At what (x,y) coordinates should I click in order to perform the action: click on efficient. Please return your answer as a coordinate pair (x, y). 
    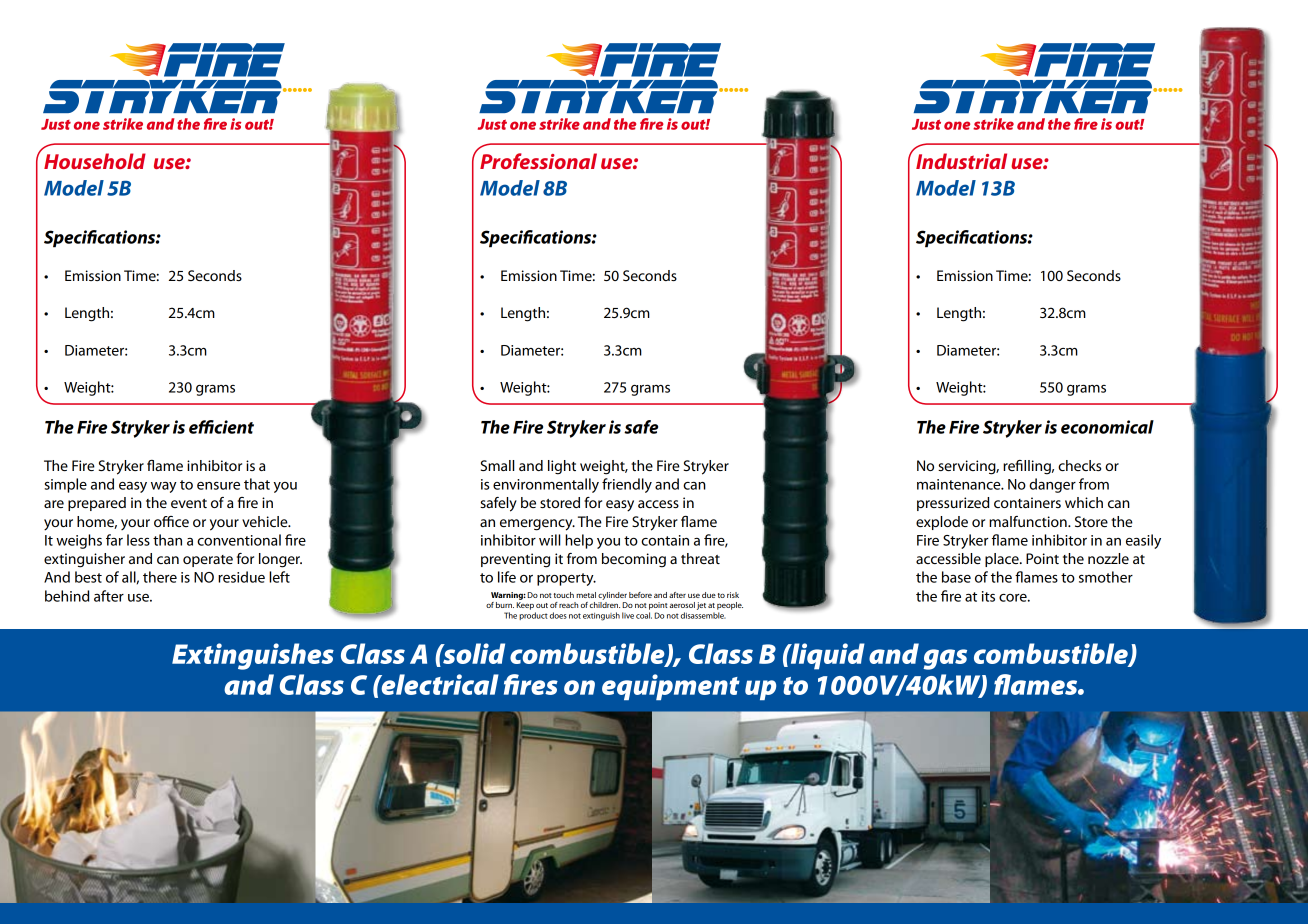
    Looking at the image, I should click on (221, 427).
